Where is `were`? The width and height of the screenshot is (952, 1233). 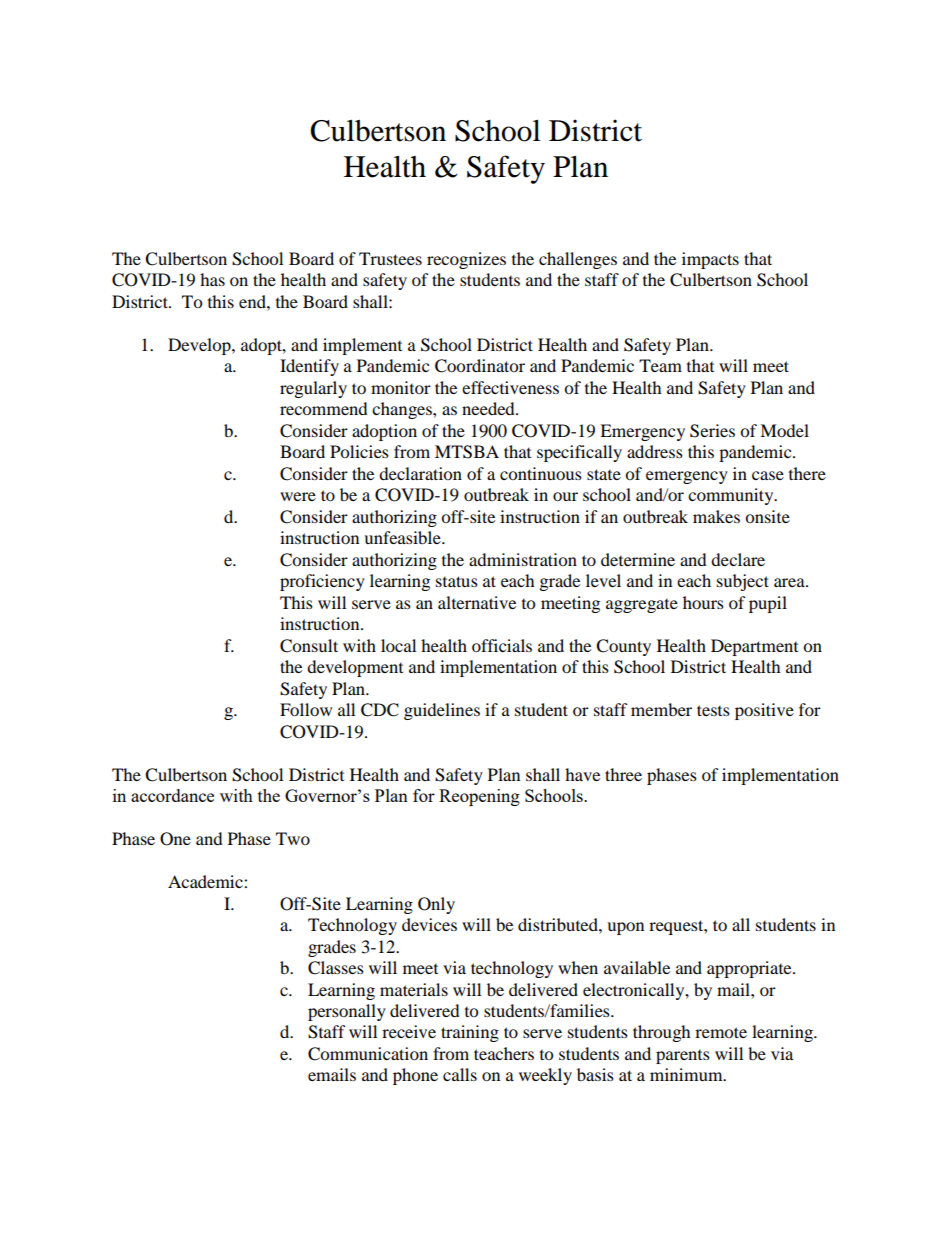
were is located at coordinates (298, 496).
